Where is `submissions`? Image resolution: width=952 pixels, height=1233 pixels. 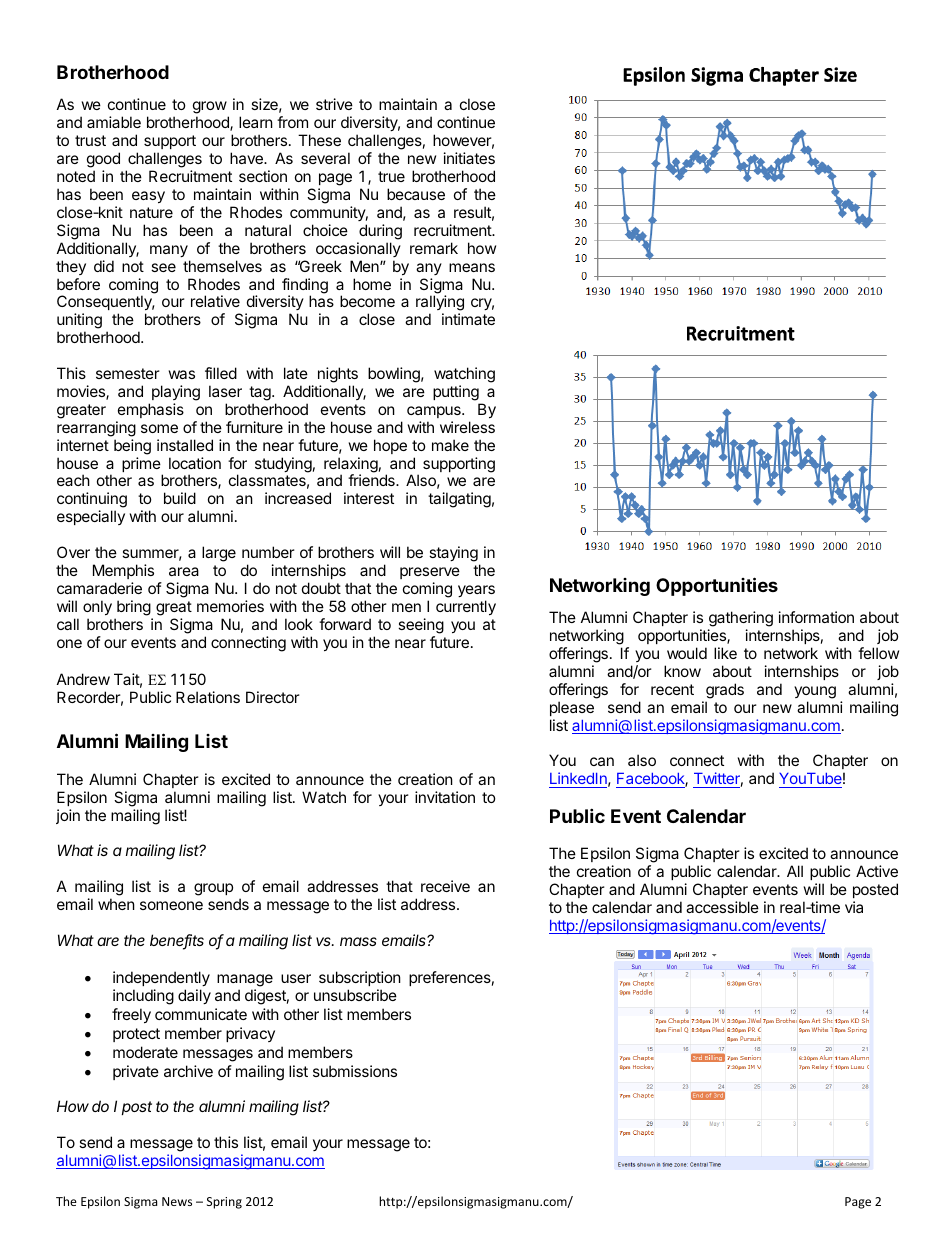 submissions is located at coordinates (355, 1071).
